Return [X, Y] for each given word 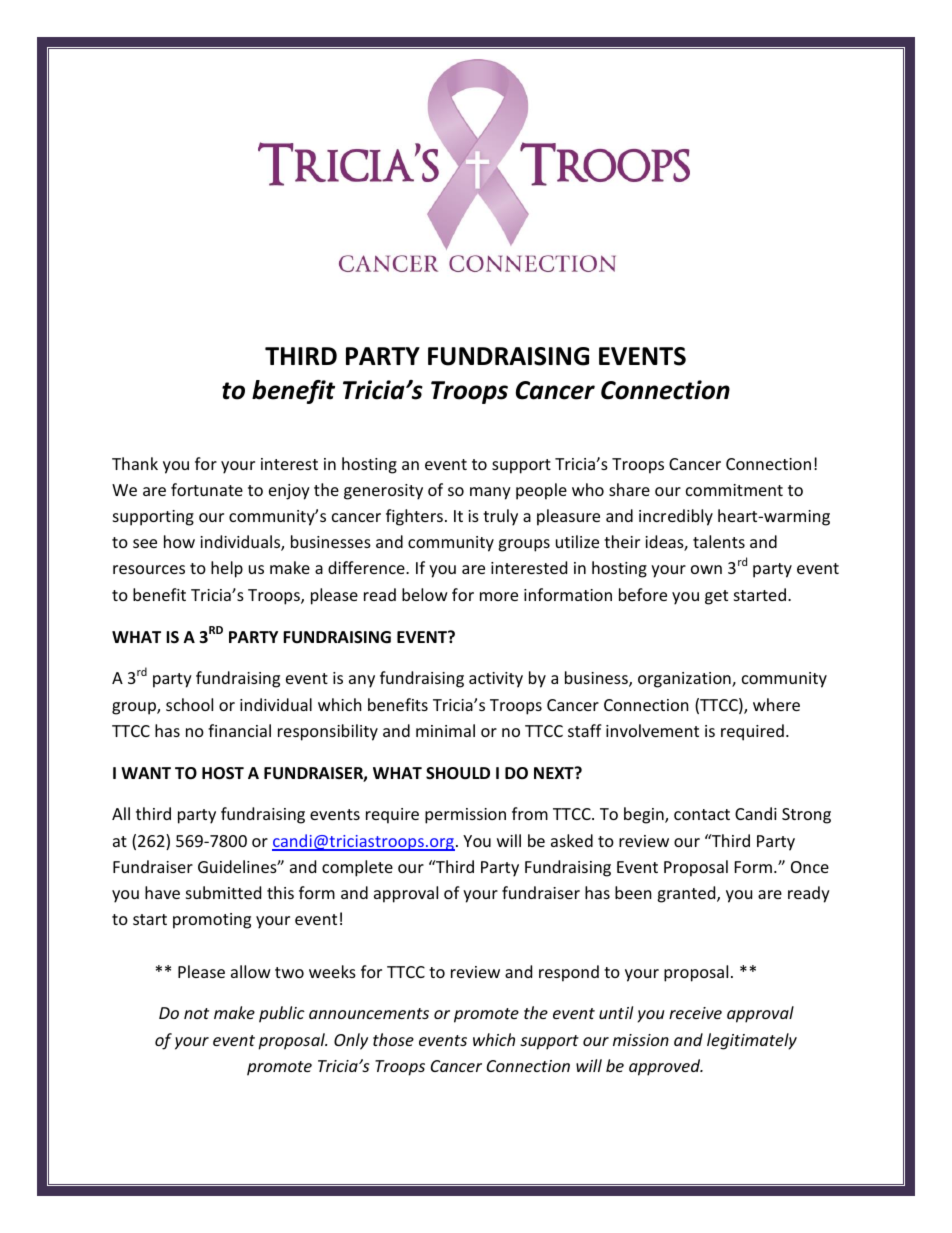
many [490, 493]
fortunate [207, 489]
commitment [734, 490]
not [196, 1013]
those [393, 1039]
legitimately [752, 1041]
